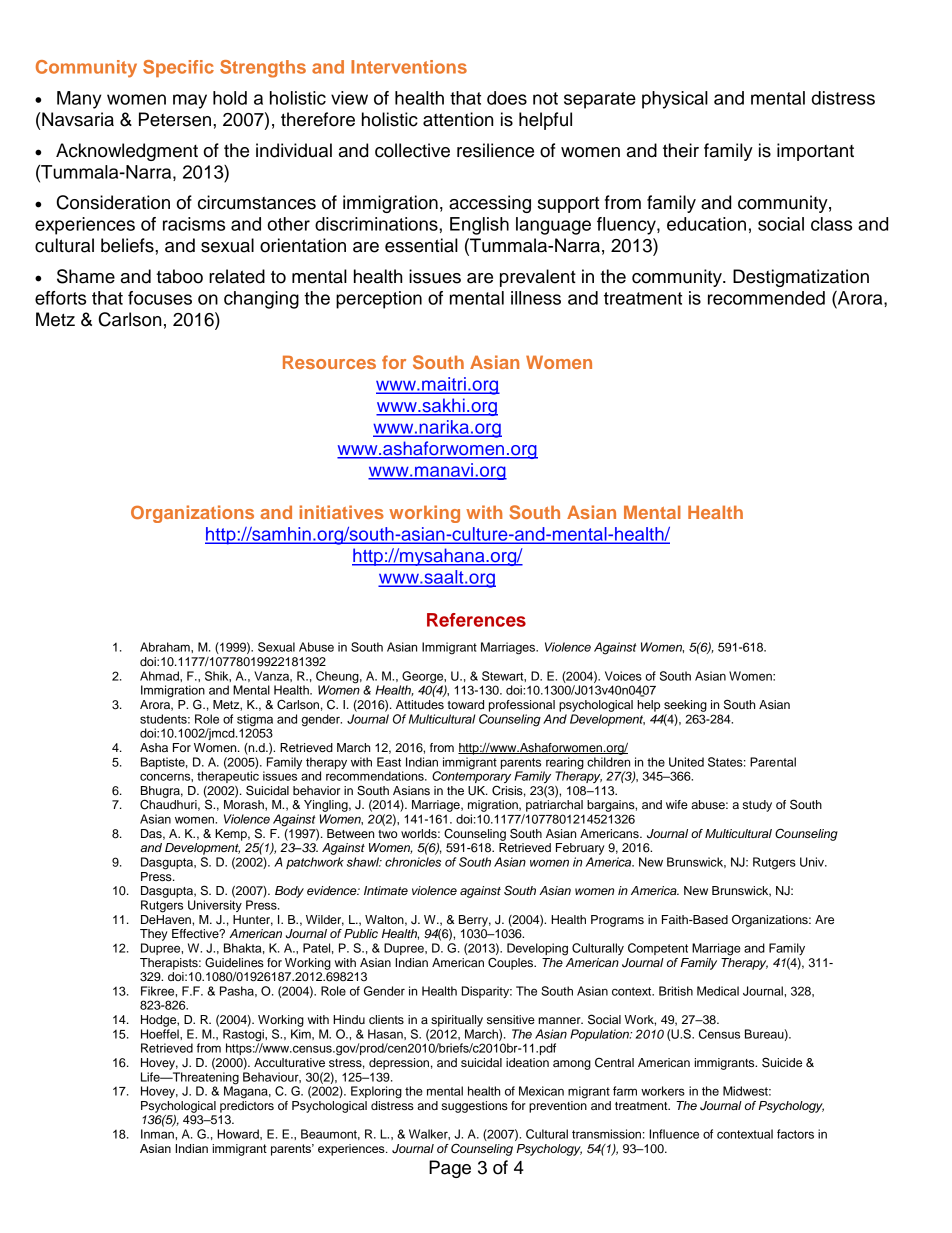 This page has width=952, height=1233. What do you see at coordinates (675, 100) in the page?
I see `physical` at bounding box center [675, 100].
